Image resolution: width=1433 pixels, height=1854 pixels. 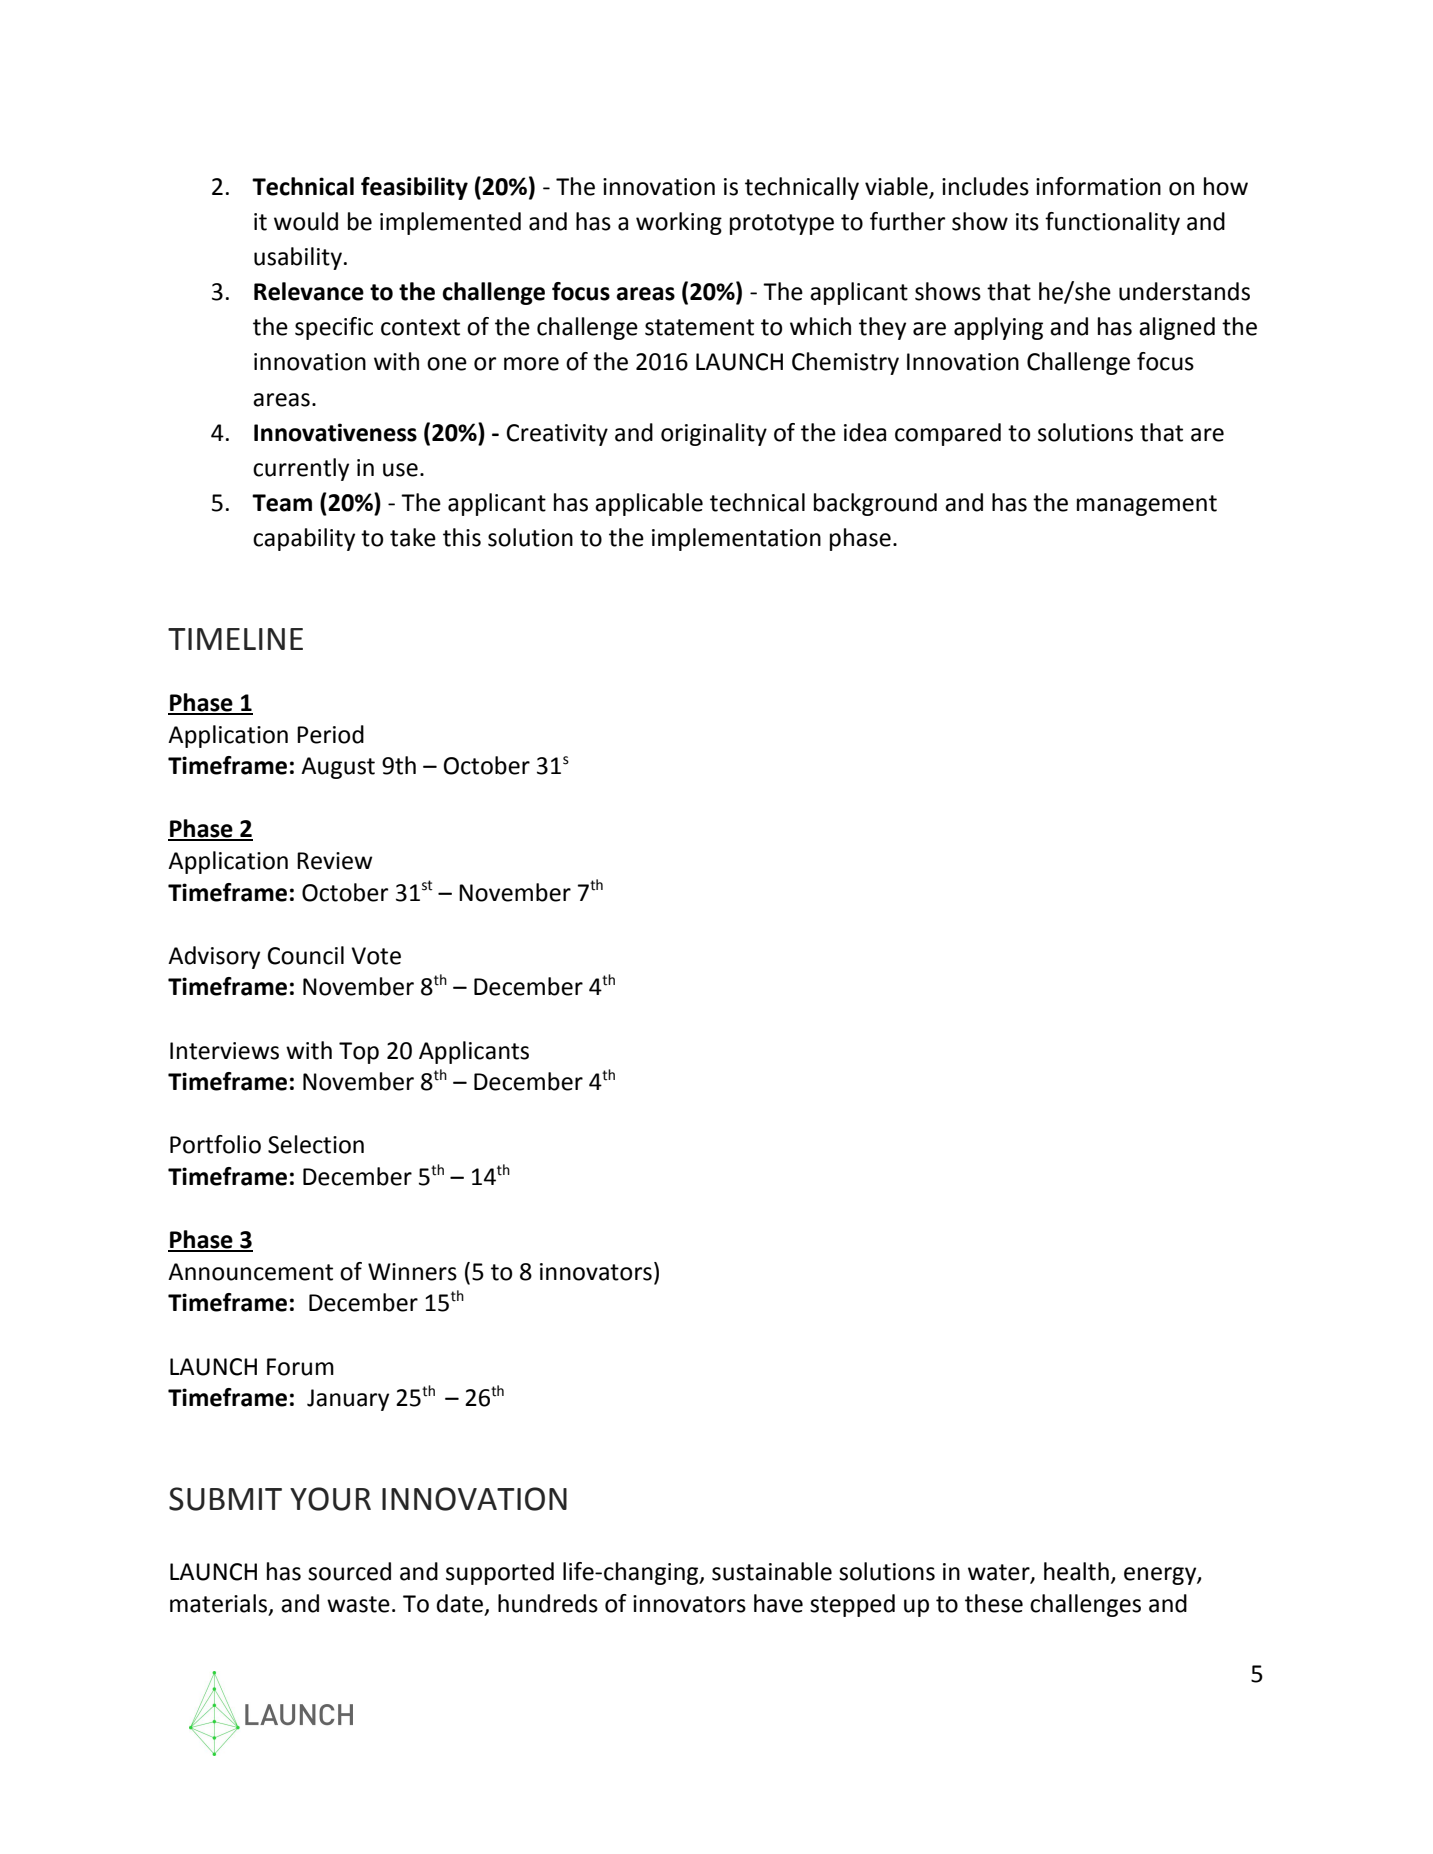 I want to click on Announcement, so click(x=250, y=1272).
